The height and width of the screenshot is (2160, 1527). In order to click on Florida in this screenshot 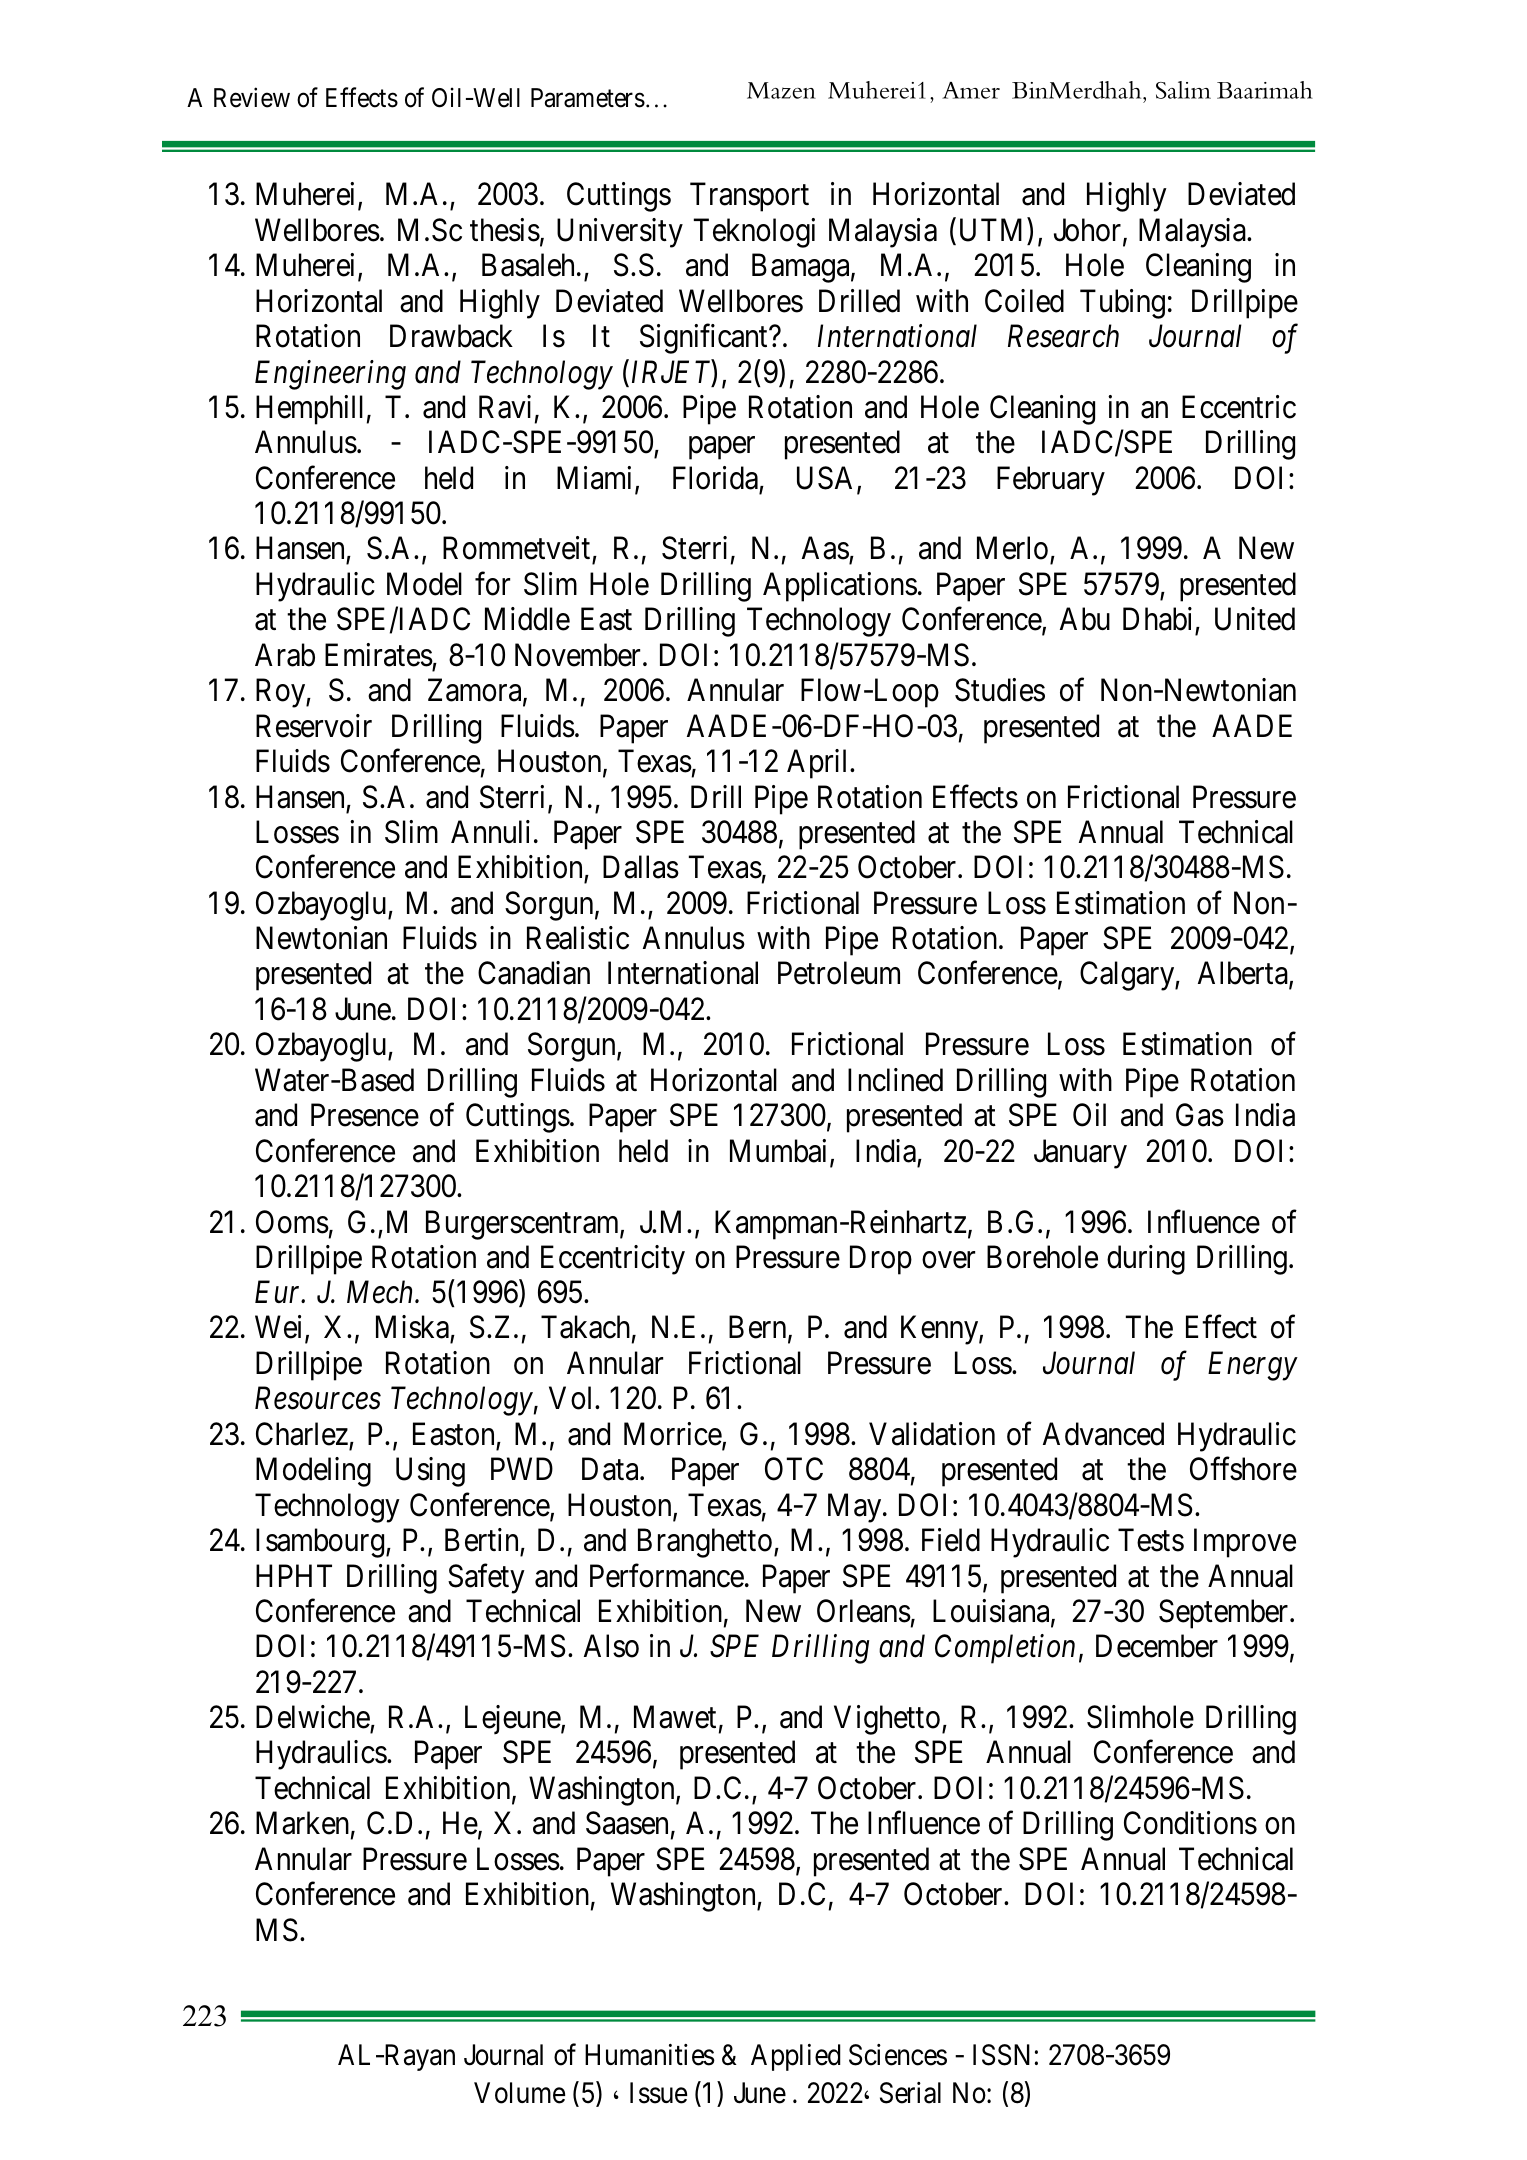, I will do `click(715, 478)`.
